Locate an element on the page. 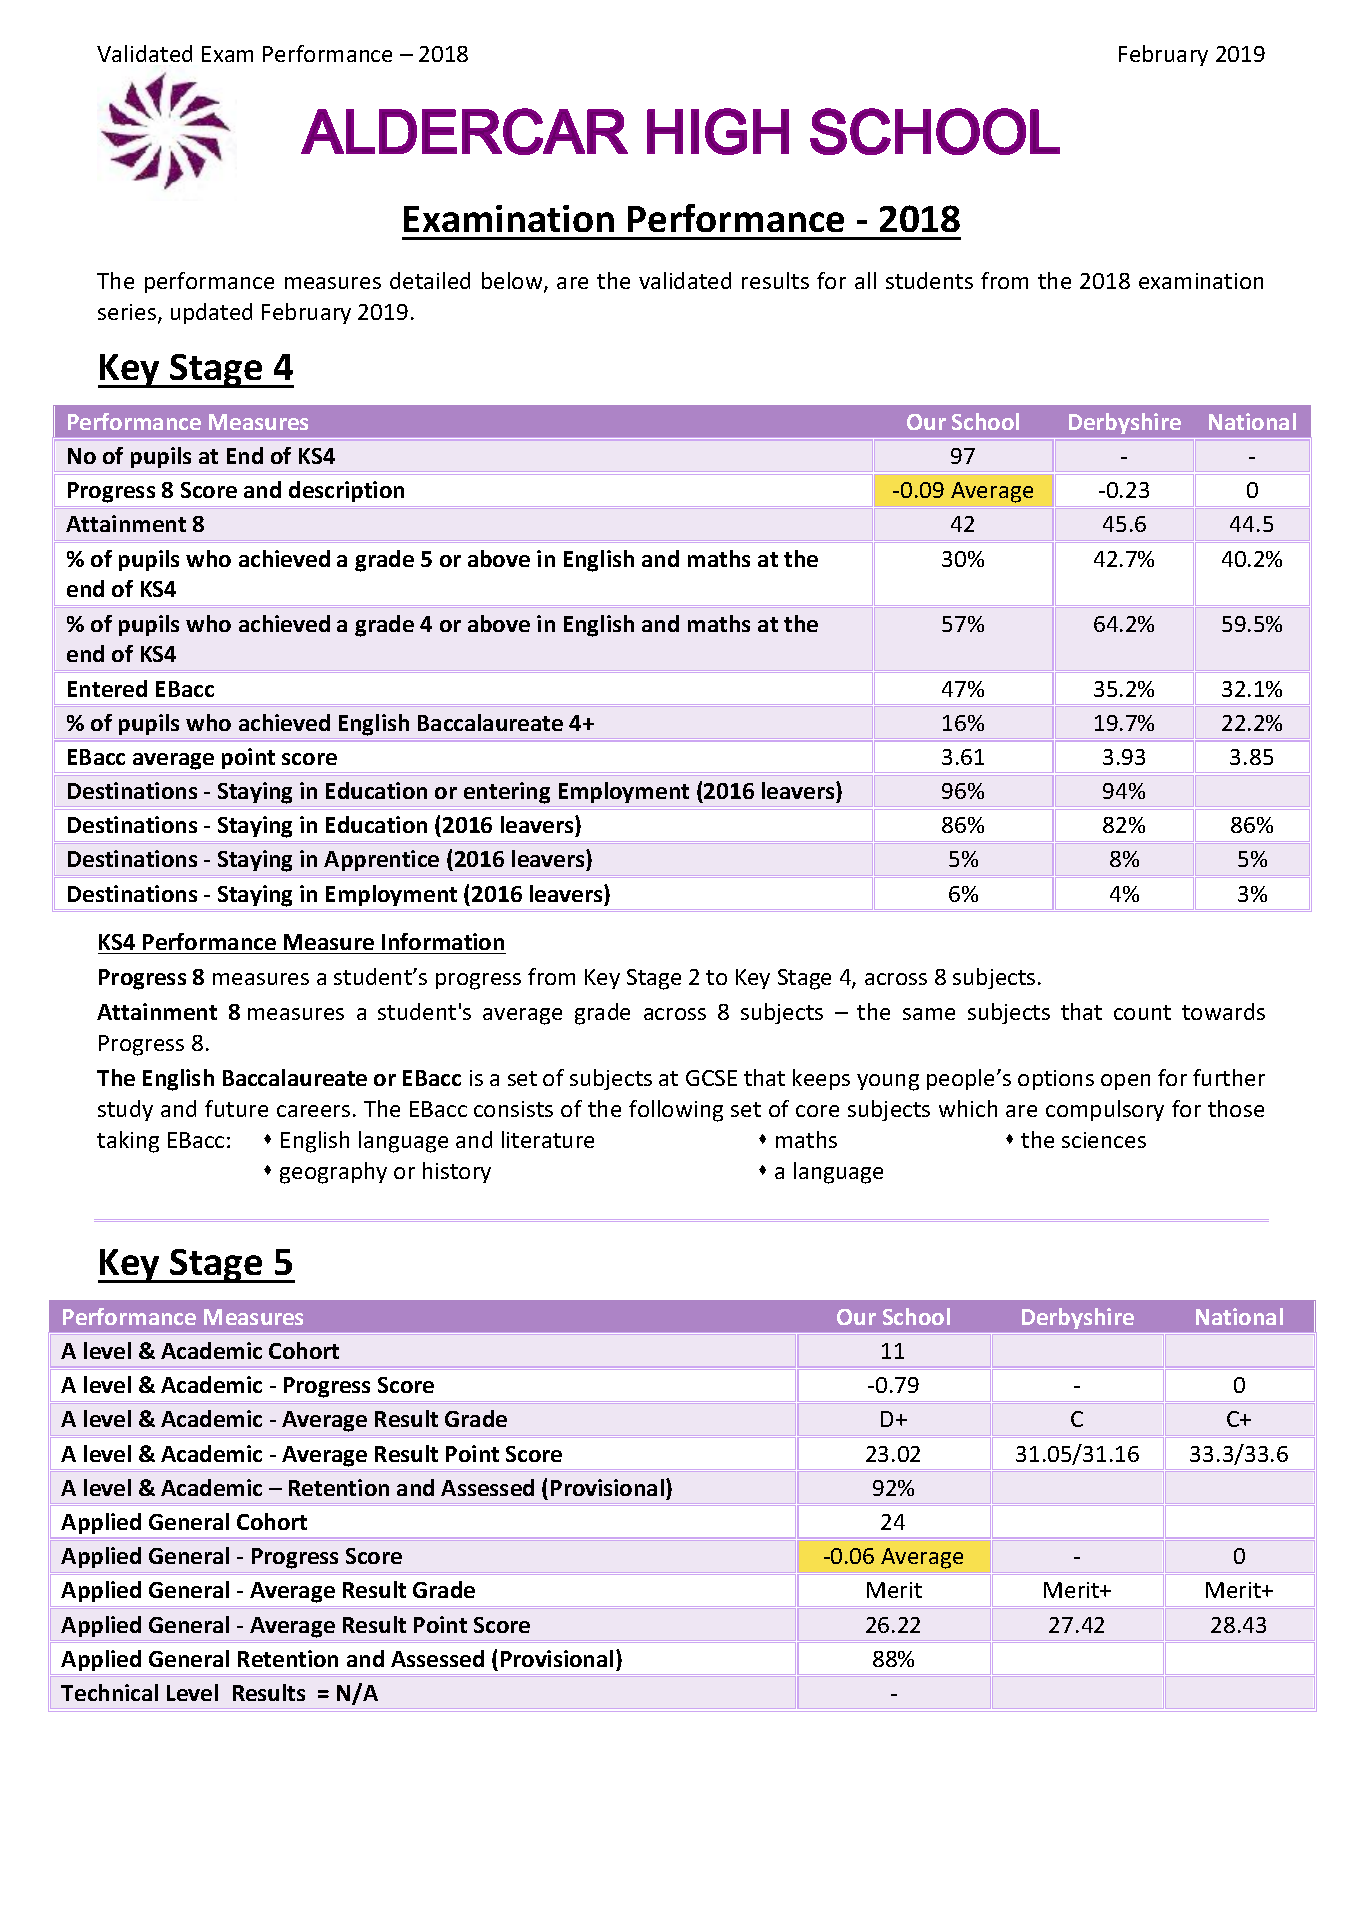 The width and height of the image is (1363, 1928). future is located at coordinates (236, 1108).
